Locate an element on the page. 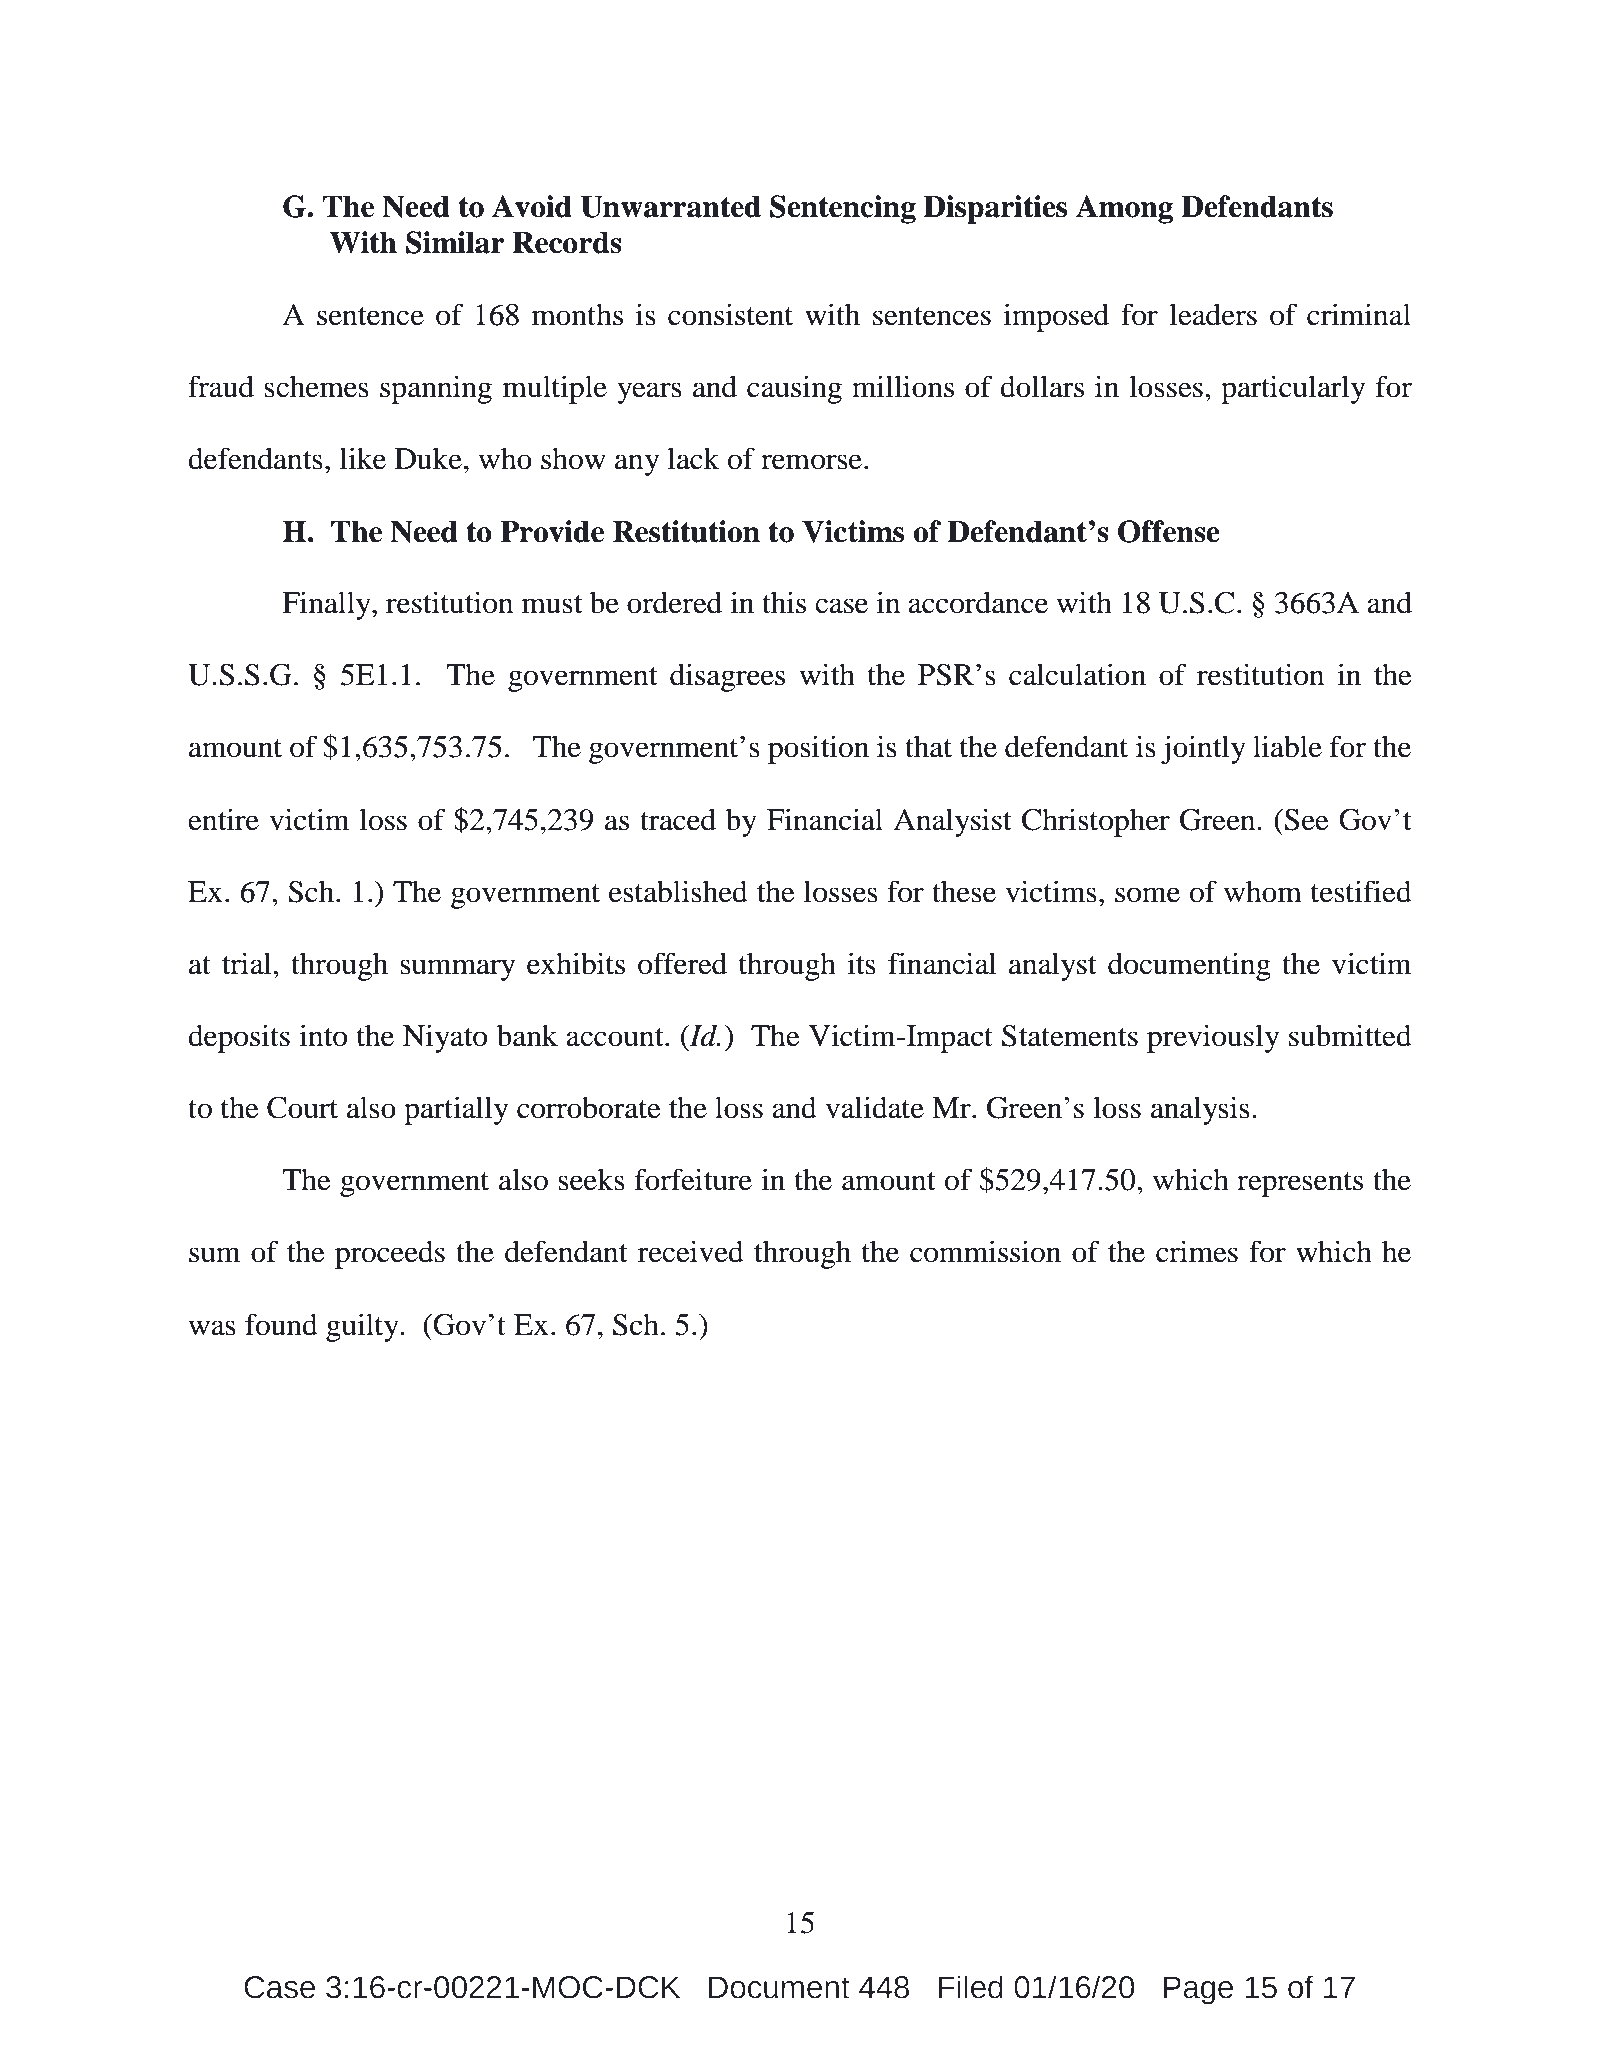  validate is located at coordinates (874, 1107).
